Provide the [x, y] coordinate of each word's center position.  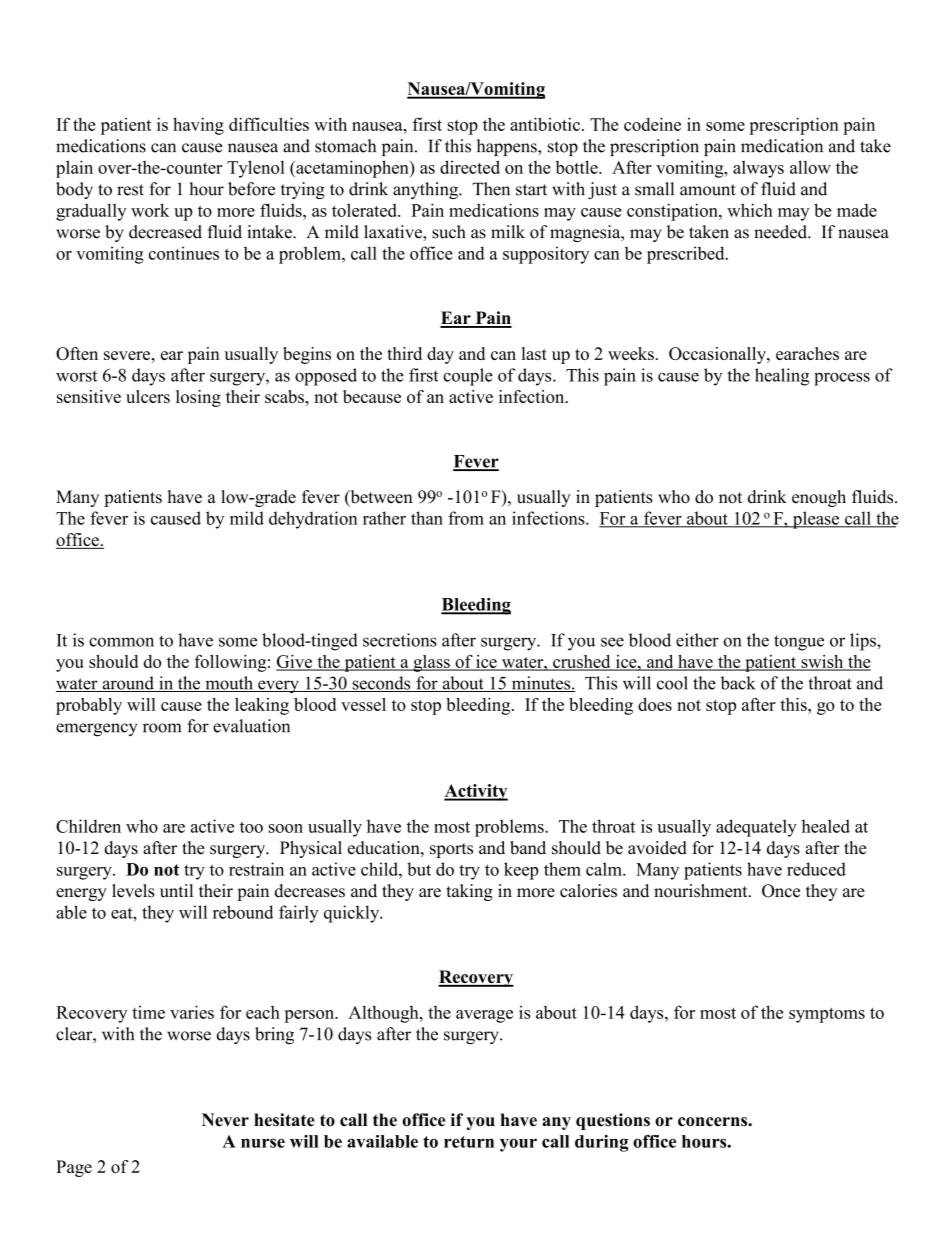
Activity [476, 792]
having [198, 126]
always [758, 169]
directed [470, 167]
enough [819, 498]
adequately [756, 828]
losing [198, 398]
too [251, 827]
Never [225, 1120]
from [466, 518]
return [469, 1142]
